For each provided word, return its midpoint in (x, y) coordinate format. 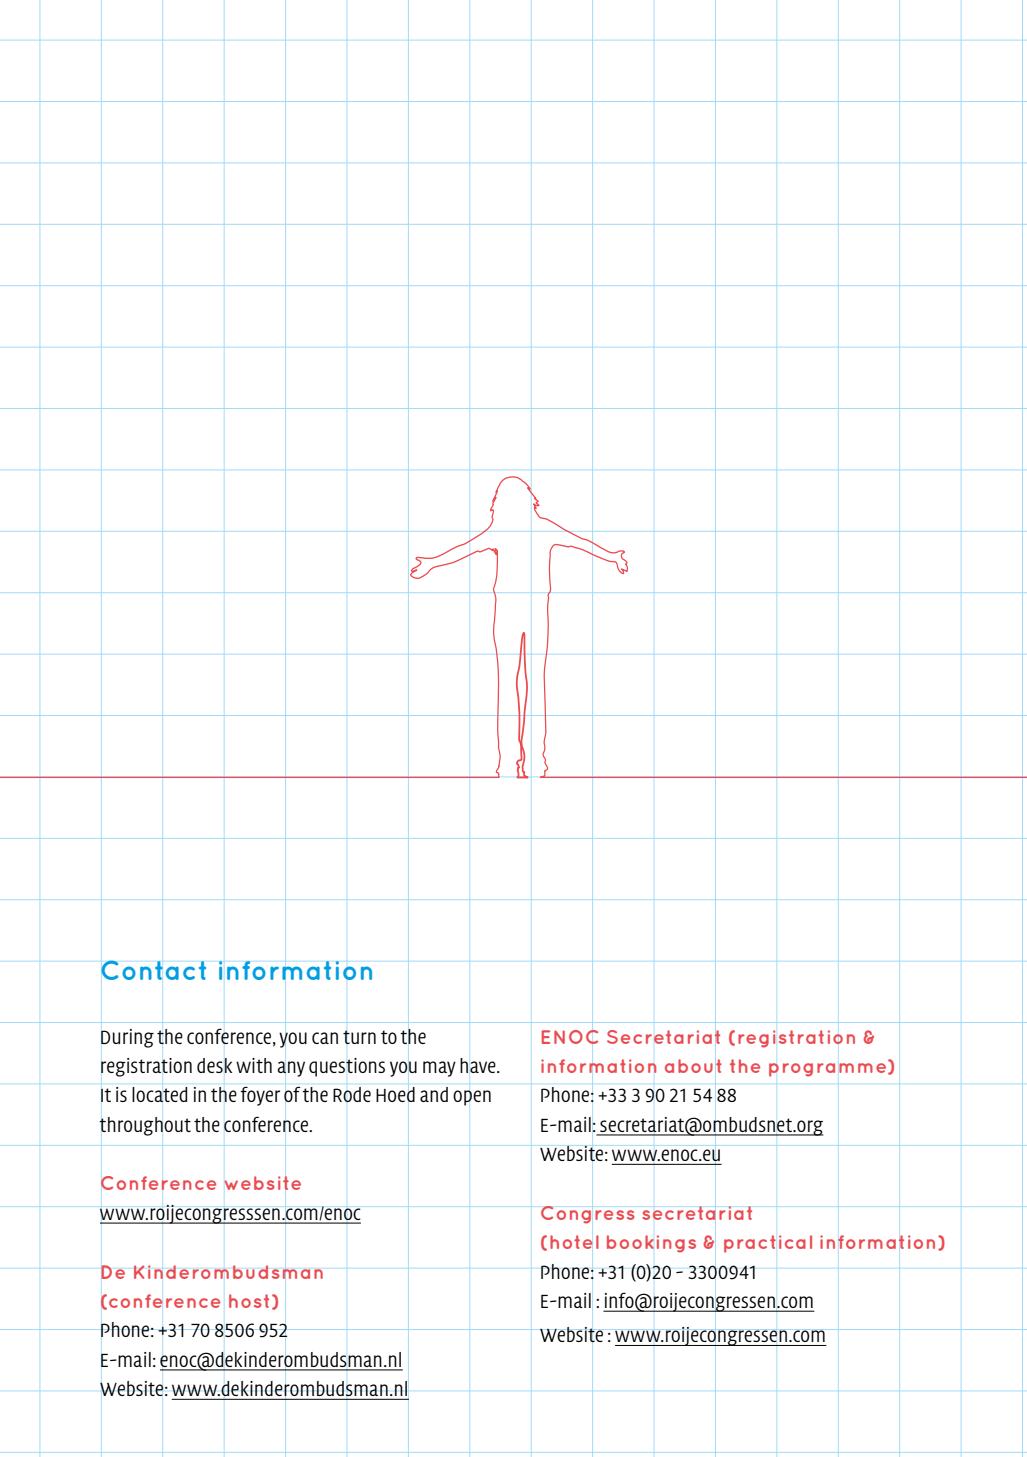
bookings (651, 1244)
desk (214, 1065)
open (472, 1098)
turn (359, 1037)
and (434, 1094)
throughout (145, 1126)
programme (829, 1070)
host (249, 1301)
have (479, 1065)
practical (768, 1244)
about (693, 1066)
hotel (574, 1242)
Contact (153, 970)
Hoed (395, 1094)
